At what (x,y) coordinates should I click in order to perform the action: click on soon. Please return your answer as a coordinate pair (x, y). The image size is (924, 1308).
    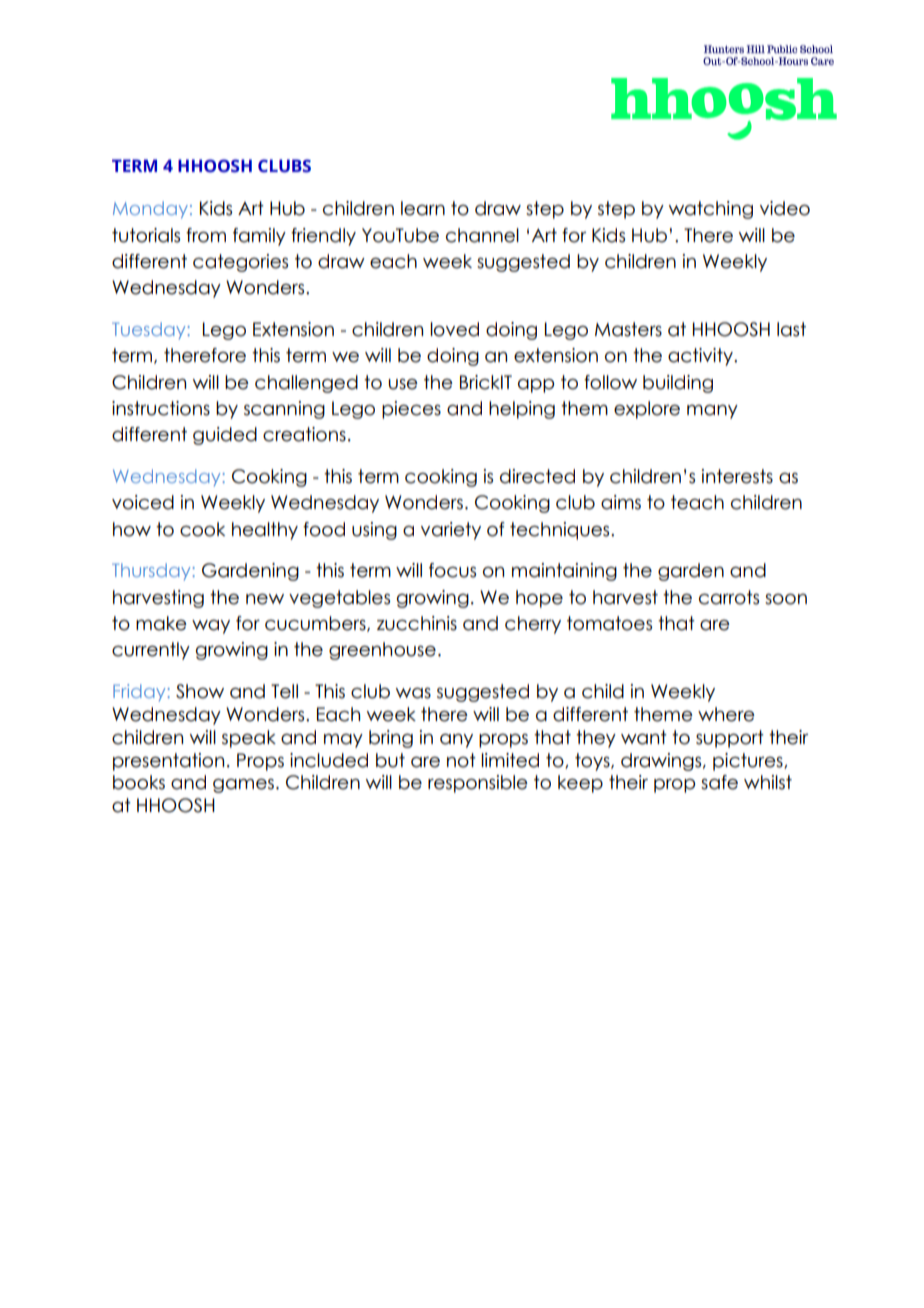
    Looking at the image, I should click on (786, 599).
